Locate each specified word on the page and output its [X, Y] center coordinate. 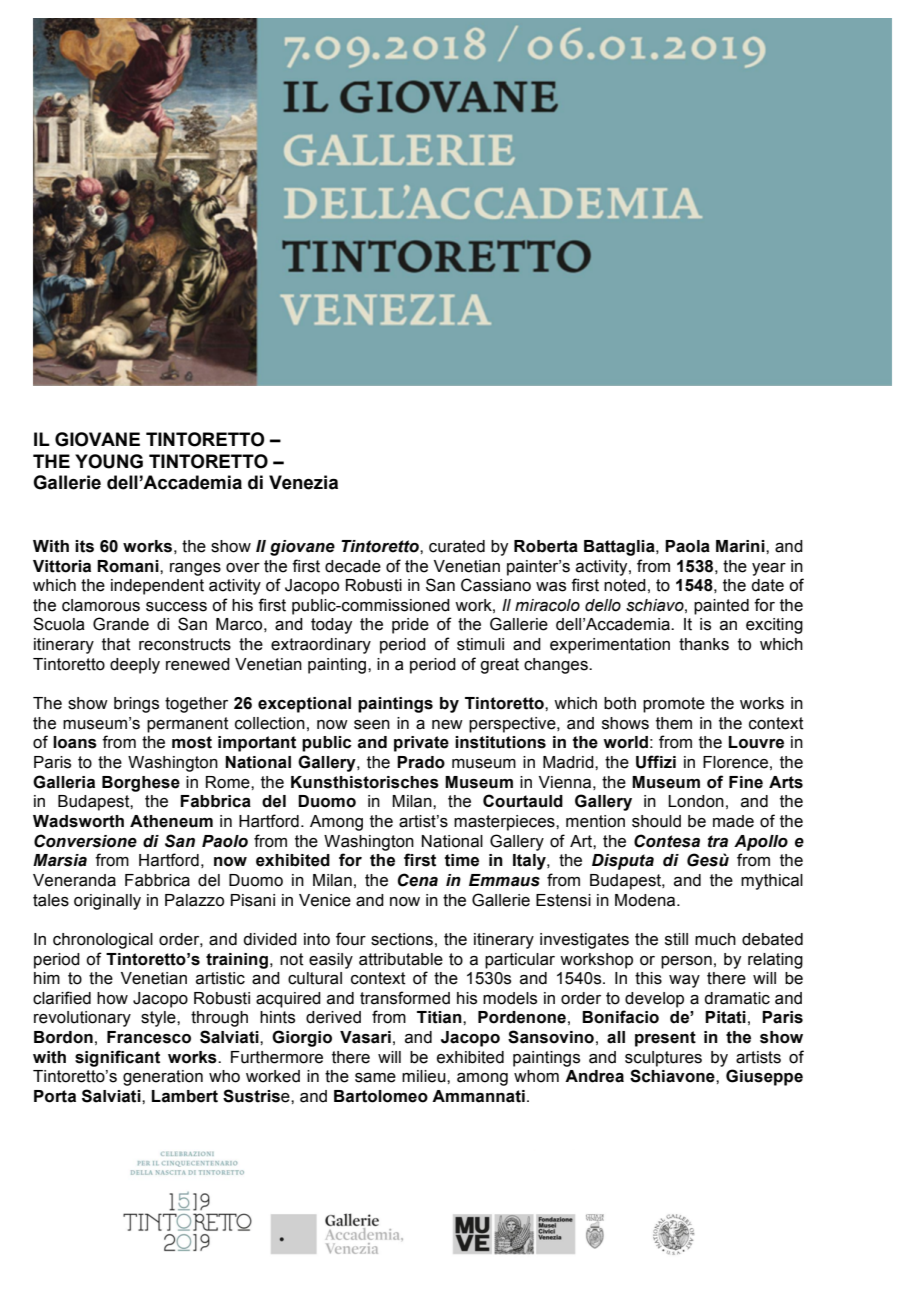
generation [163, 1078]
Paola [687, 546]
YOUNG [109, 461]
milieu [425, 1076]
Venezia [303, 482]
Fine [746, 782]
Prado [421, 762]
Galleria [64, 782]
